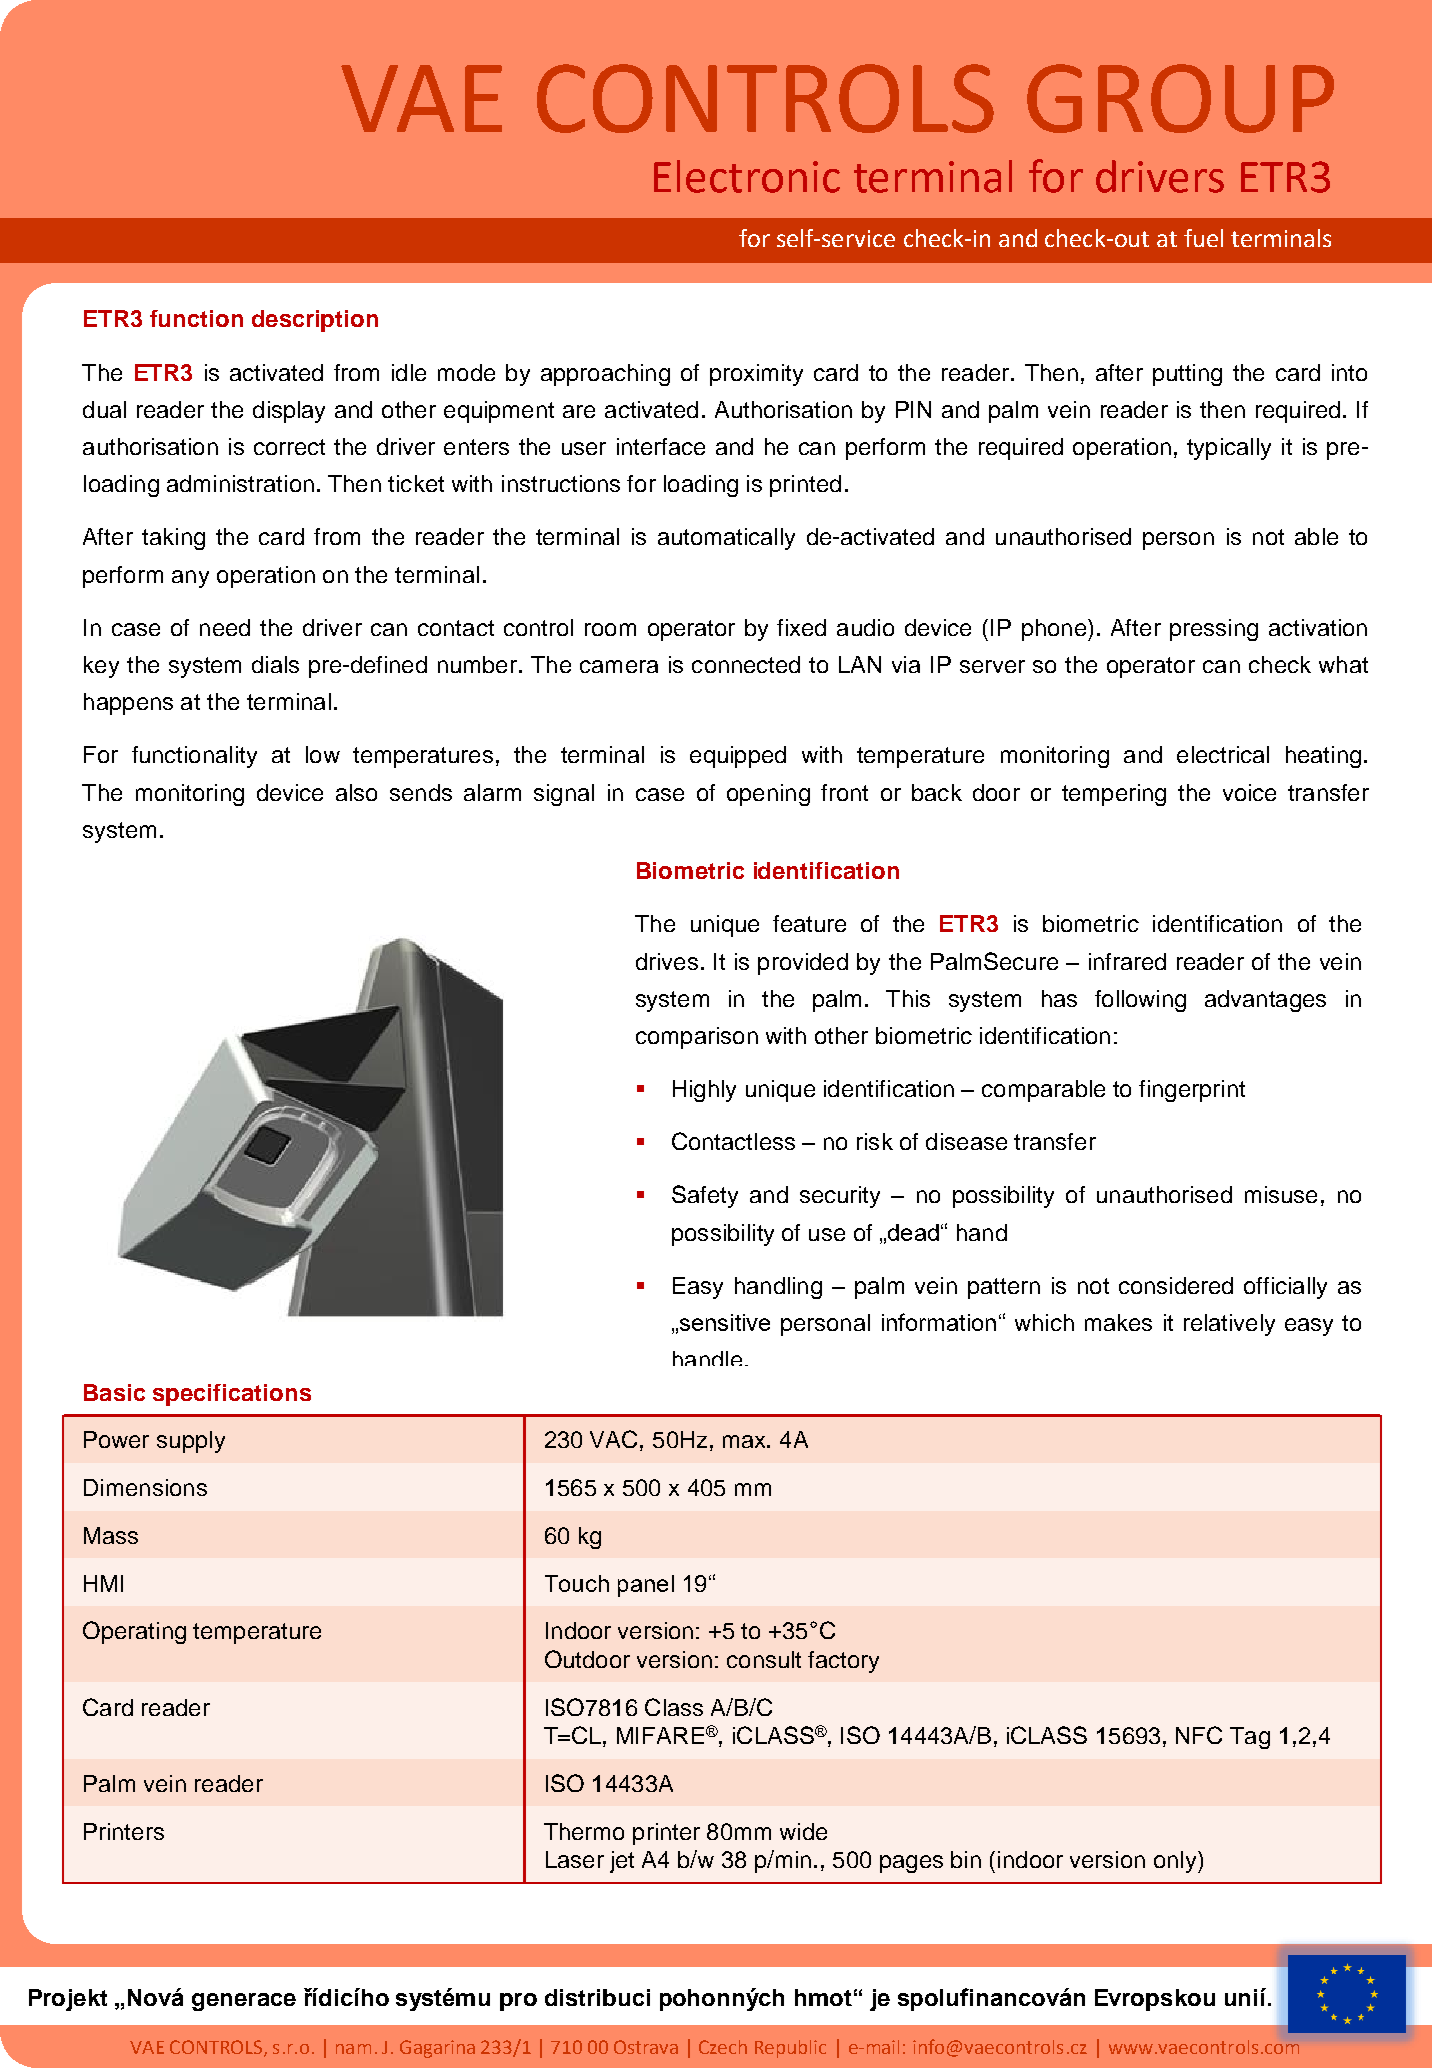 The width and height of the page is (1432, 2068). I want to click on description, so click(315, 321).
